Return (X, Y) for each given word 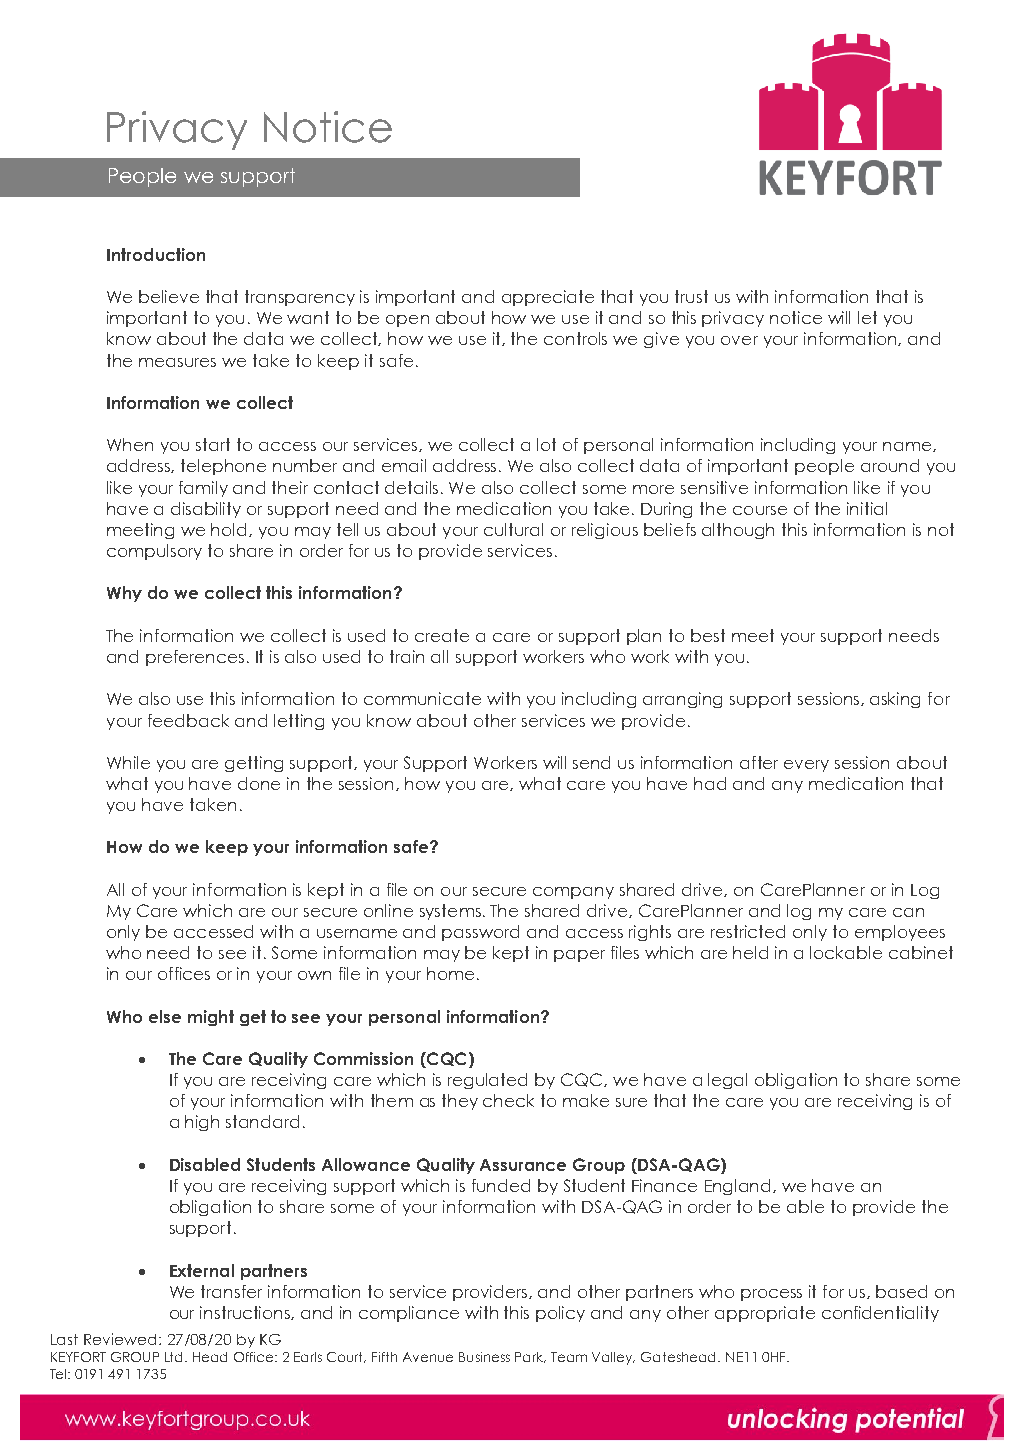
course (760, 510)
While (128, 762)
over (739, 340)
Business (484, 1357)
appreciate (548, 298)
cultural (513, 529)
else (165, 1016)
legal (727, 1081)
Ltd (175, 1357)
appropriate (765, 1314)
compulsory (154, 552)
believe (169, 296)
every (806, 766)
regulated (487, 1081)
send (591, 762)
